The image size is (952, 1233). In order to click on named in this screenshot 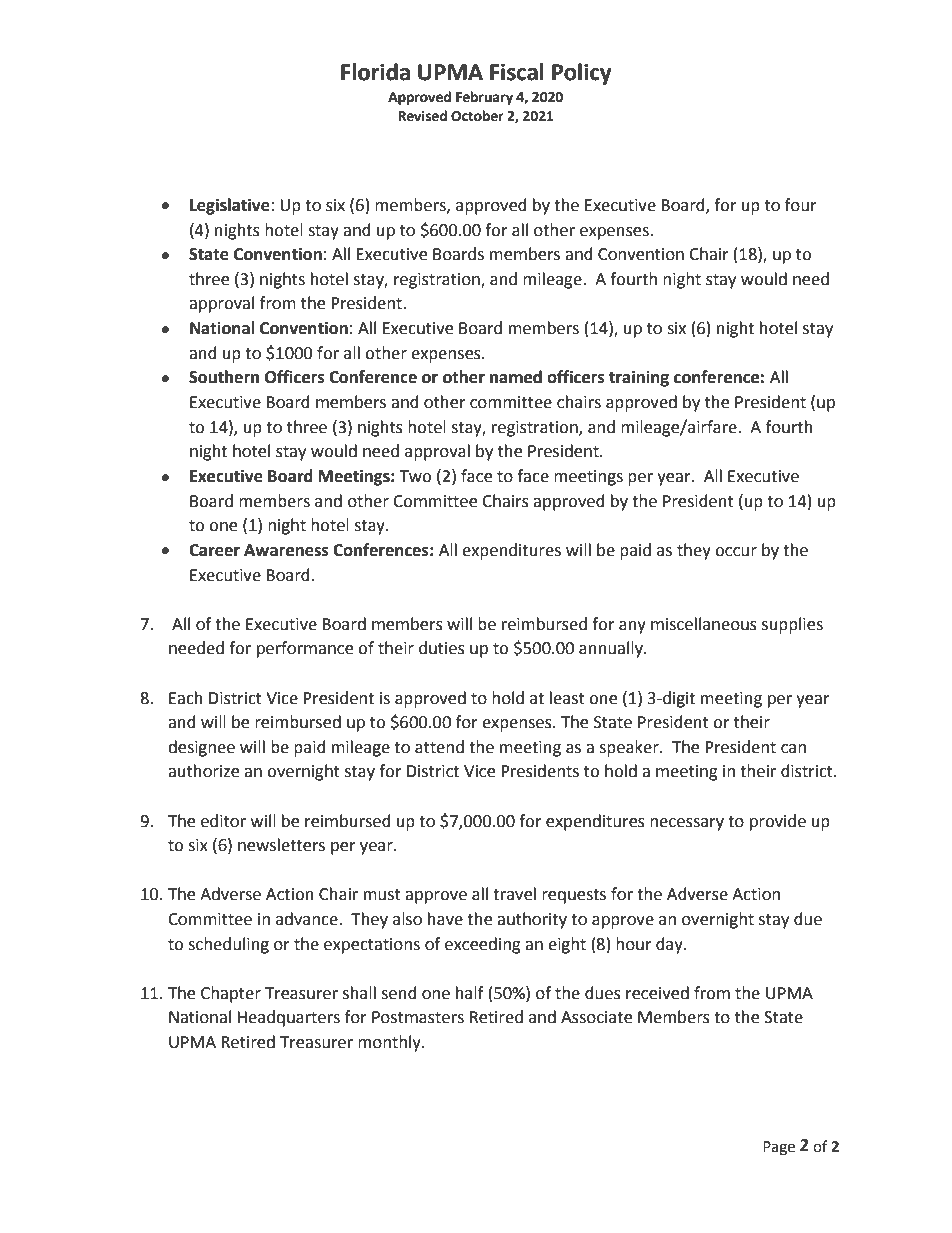, I will do `click(516, 377)`.
